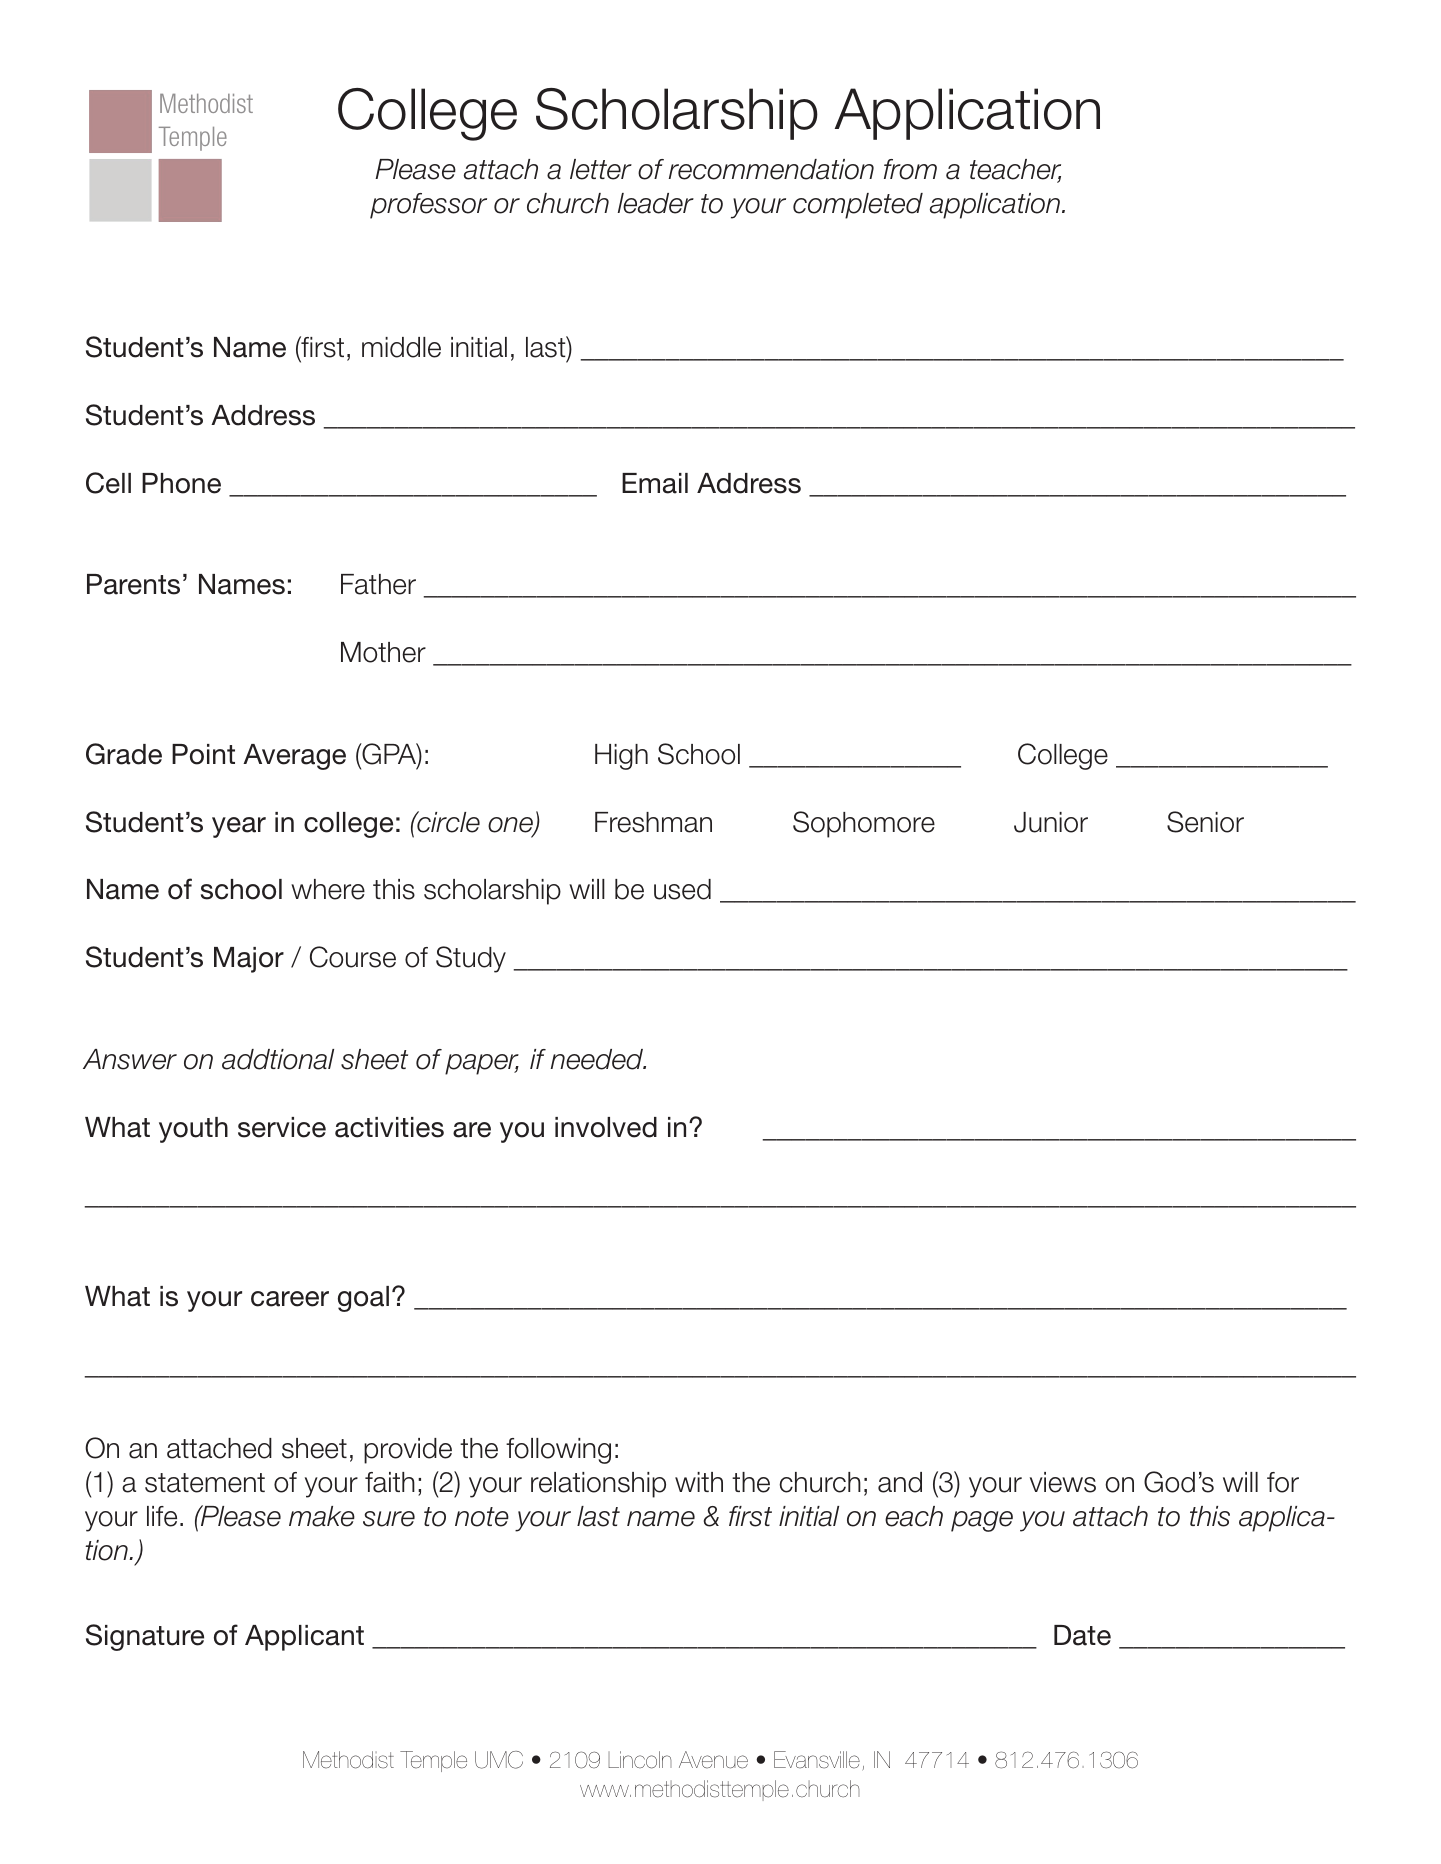 The image size is (1441, 1864). What do you see at coordinates (428, 206) in the screenshot?
I see `professor` at bounding box center [428, 206].
